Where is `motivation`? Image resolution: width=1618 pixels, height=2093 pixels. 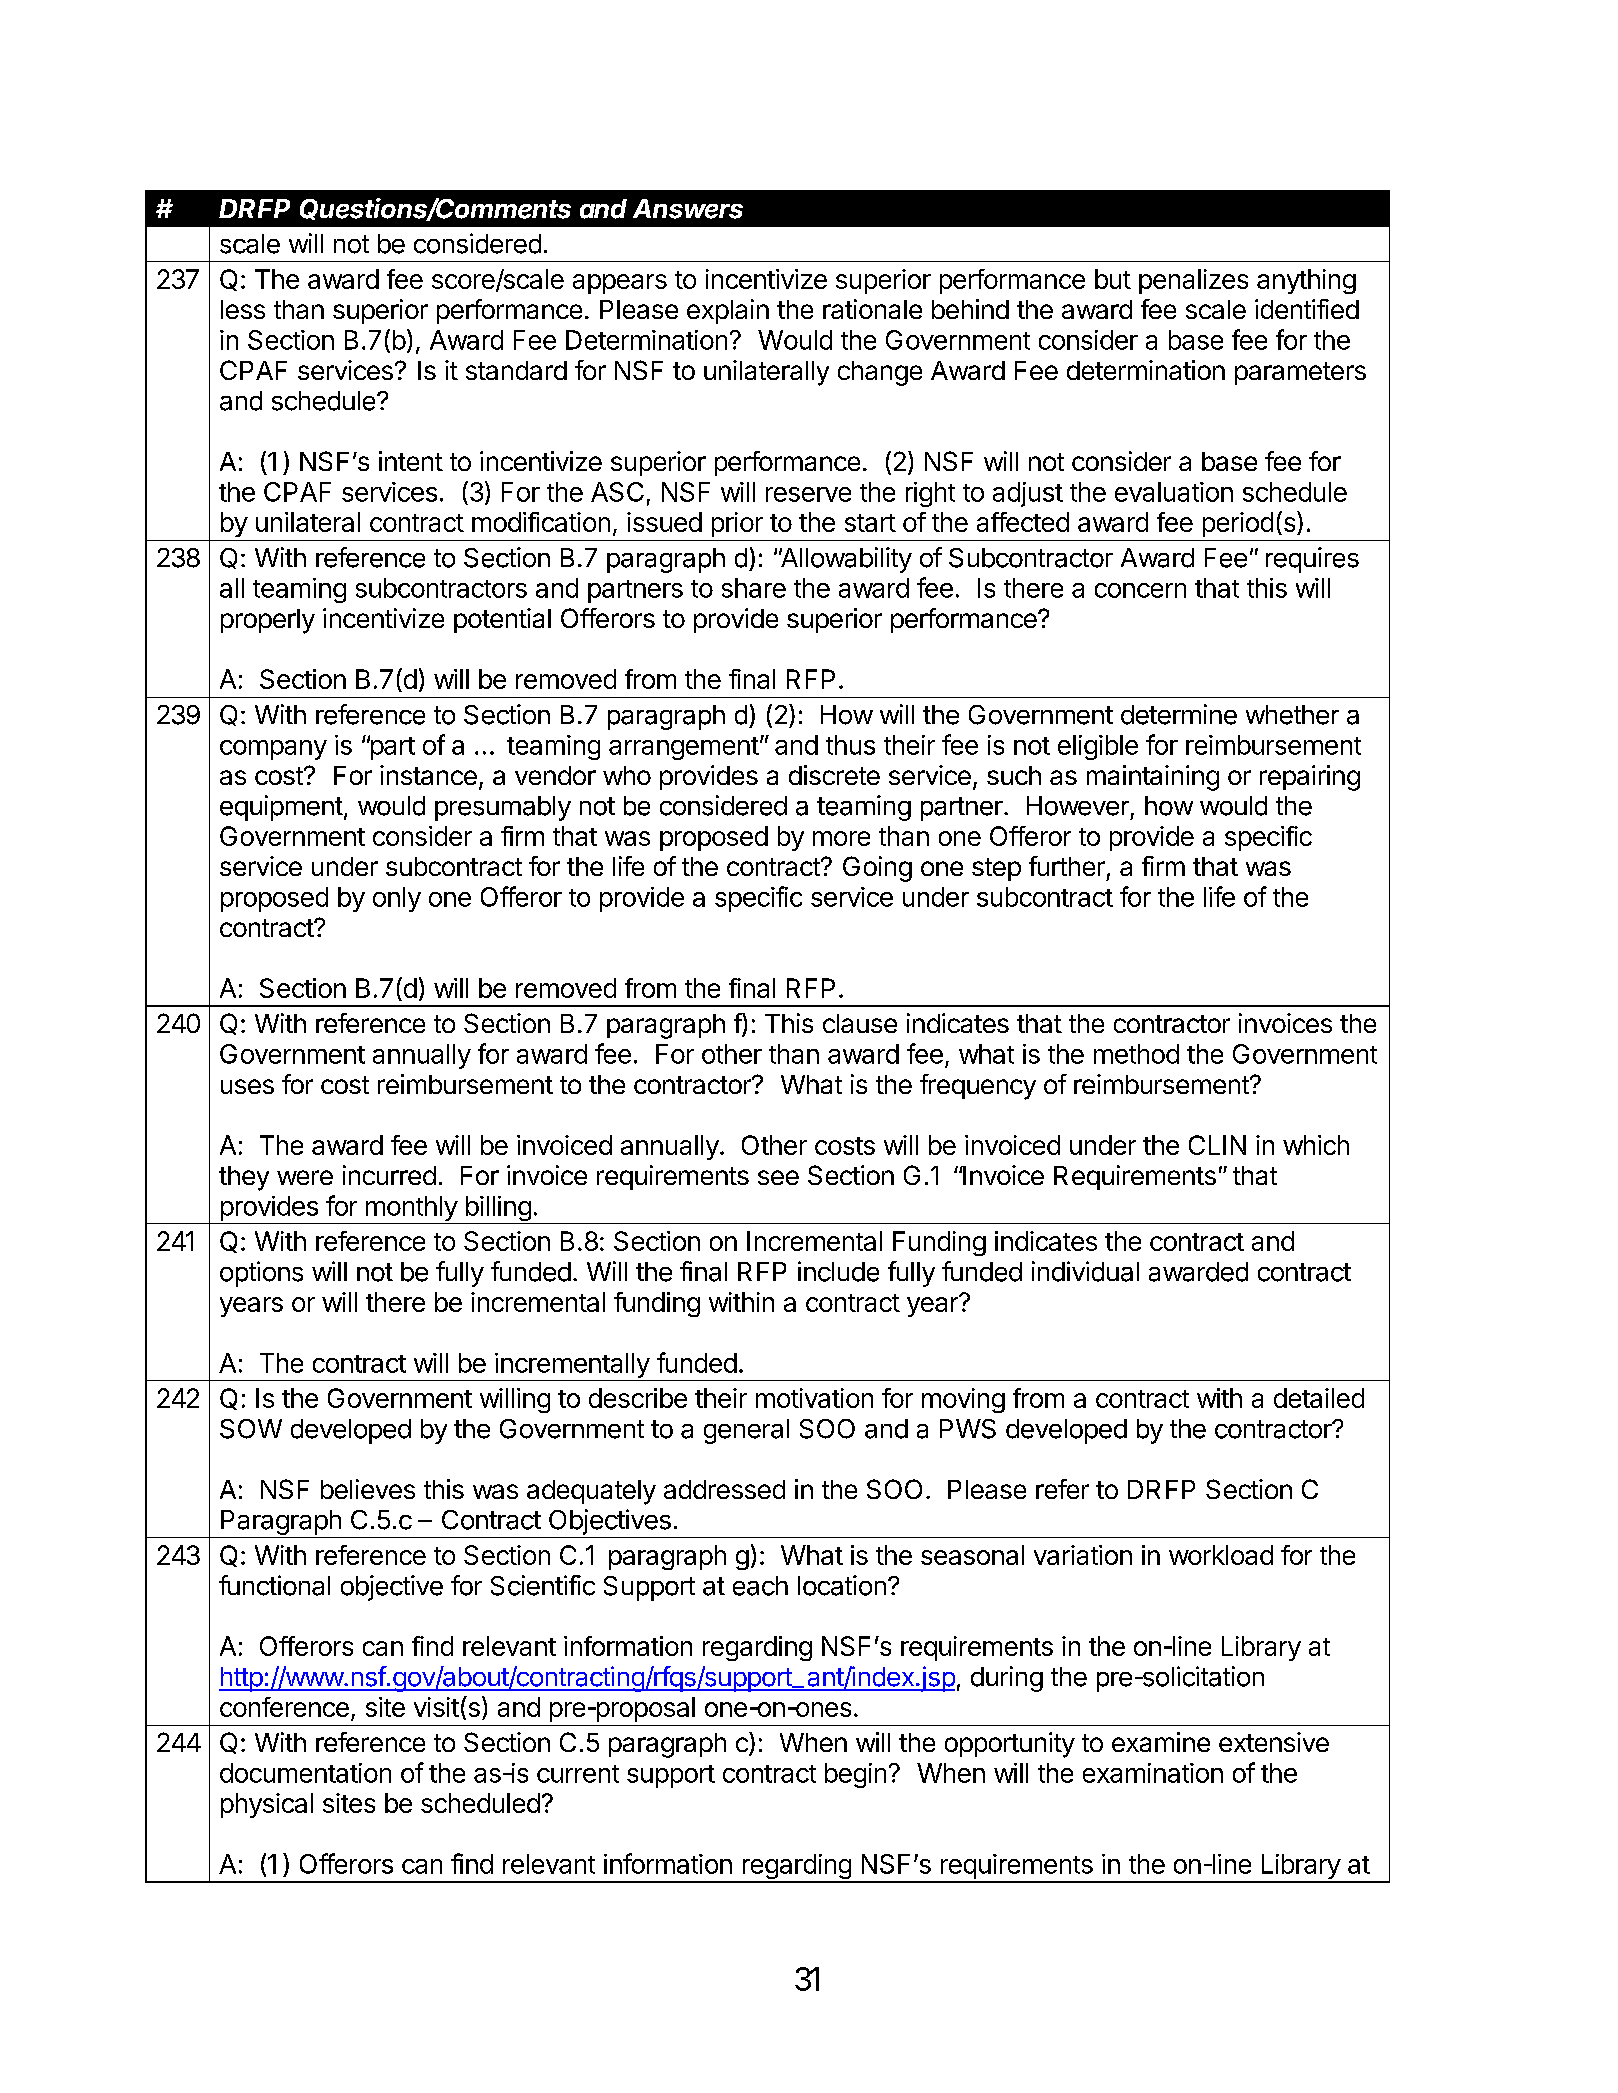 motivation is located at coordinates (814, 1398).
